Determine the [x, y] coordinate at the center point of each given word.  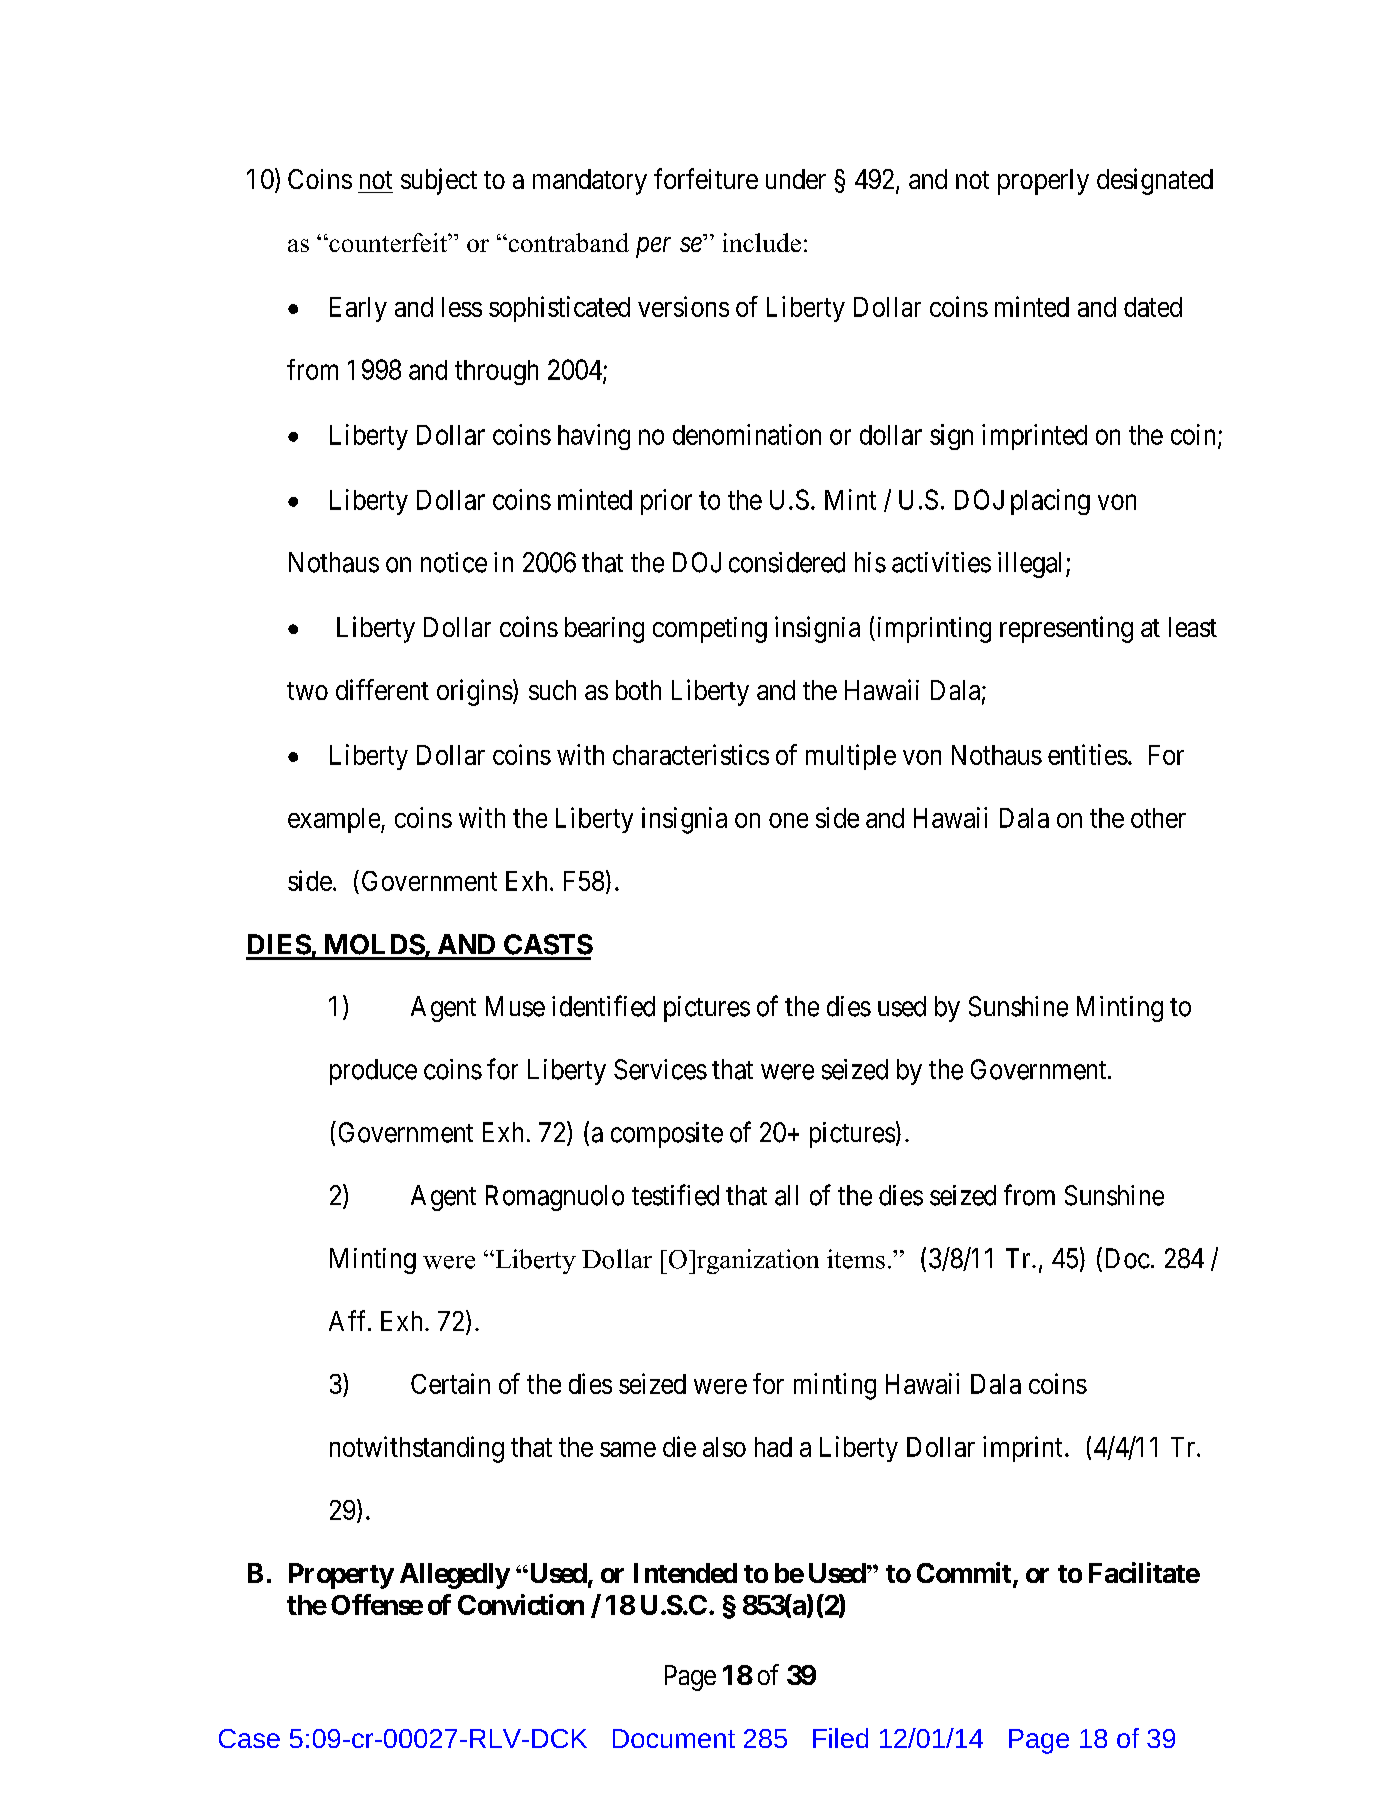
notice [454, 562]
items [856, 1259]
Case [249, 1738]
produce [373, 1072]
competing [710, 630]
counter [370, 244]
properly [1043, 182]
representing [1066, 629]
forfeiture [706, 178]
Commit [965, 1574]
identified [603, 1006]
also [724, 1447]
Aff [349, 1320]
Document [674, 1738]
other [1158, 818]
